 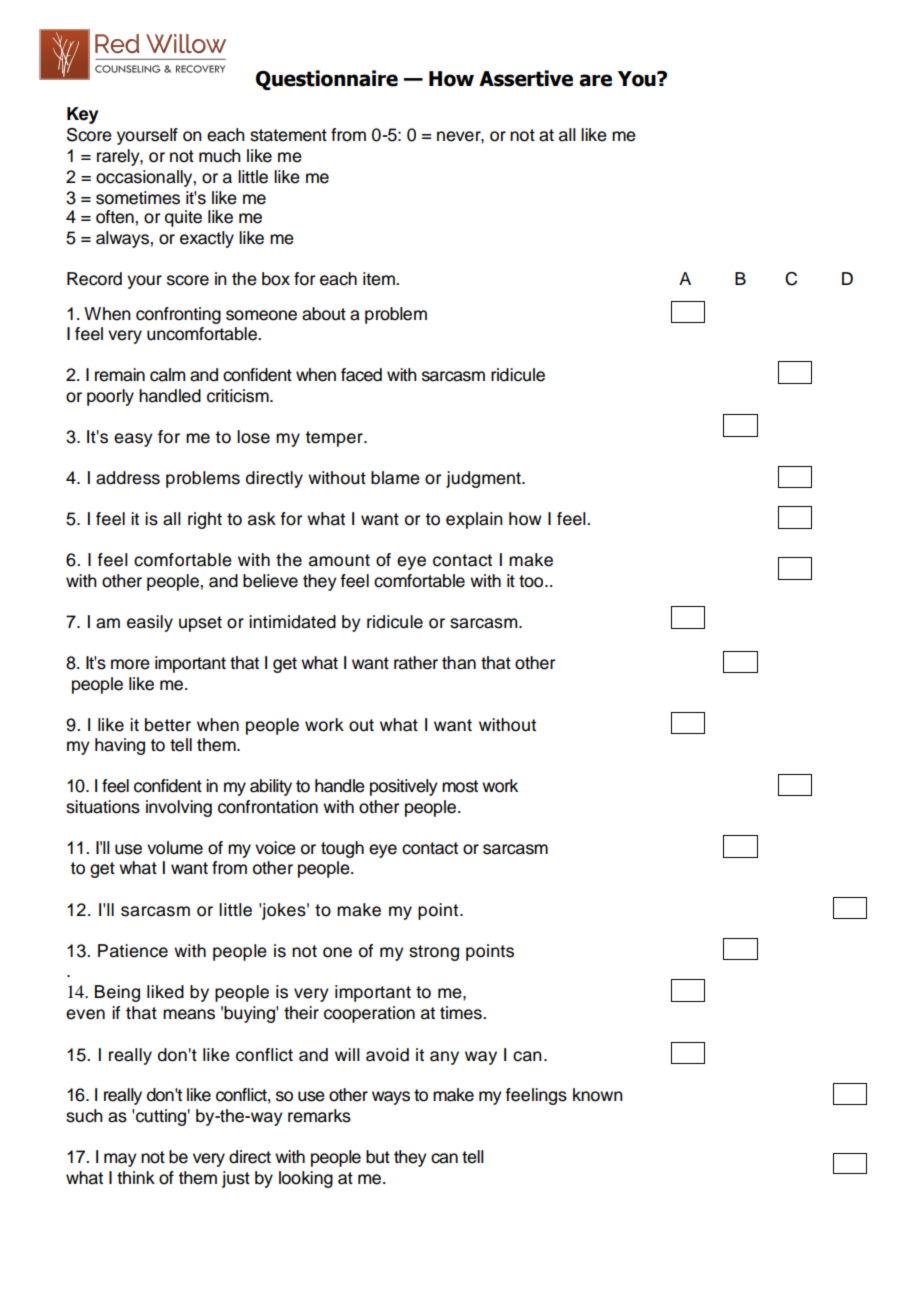 What do you see at coordinates (404, 787) in the document?
I see `positively` at bounding box center [404, 787].
